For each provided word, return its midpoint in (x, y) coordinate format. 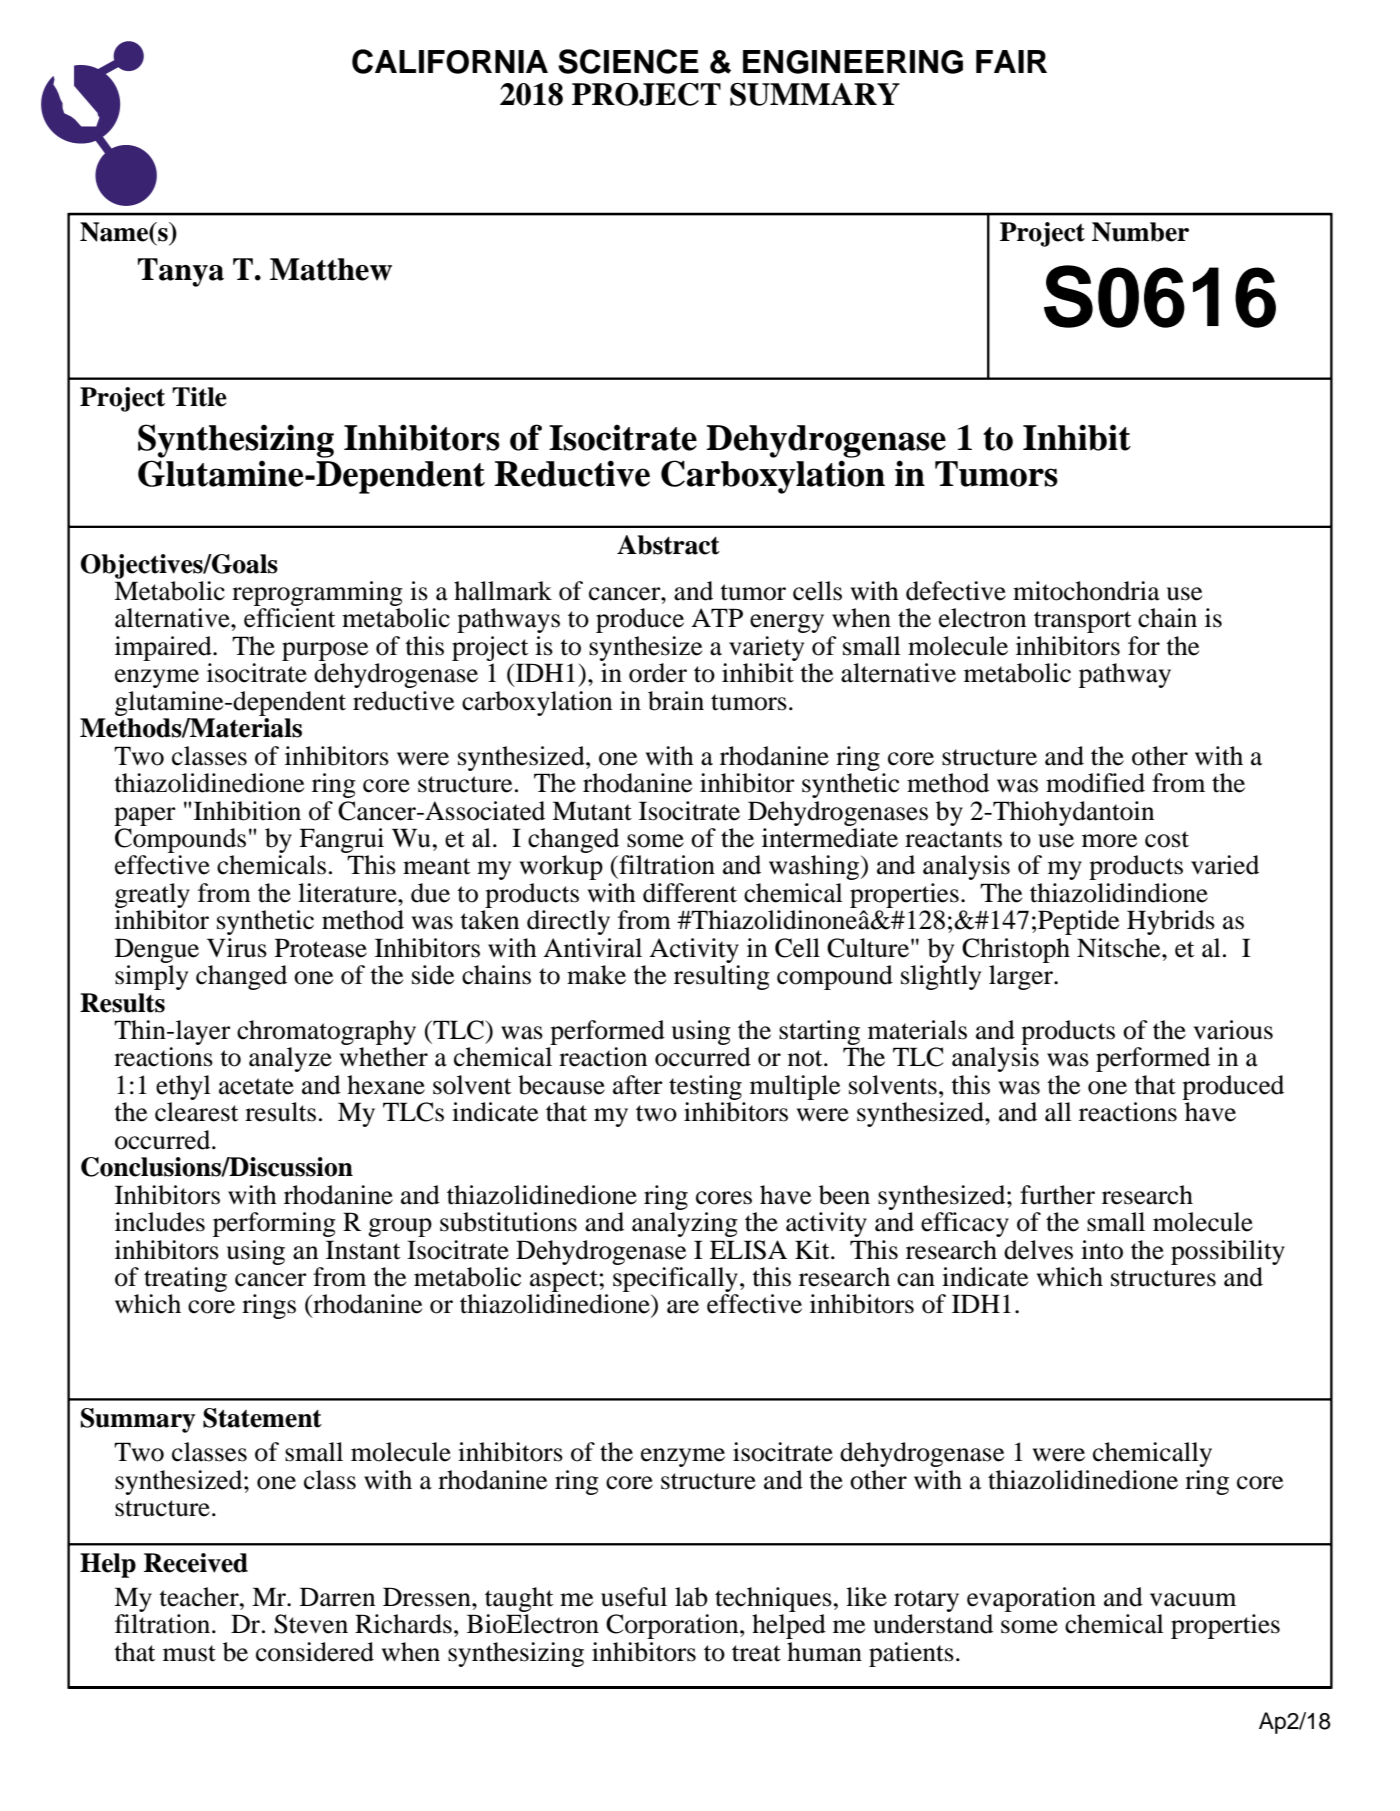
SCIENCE (628, 61)
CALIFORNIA (450, 61)
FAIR (1011, 61)
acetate (256, 1086)
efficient (290, 618)
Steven (311, 1624)
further (1057, 1195)
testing (705, 1087)
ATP (717, 617)
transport (1083, 622)
